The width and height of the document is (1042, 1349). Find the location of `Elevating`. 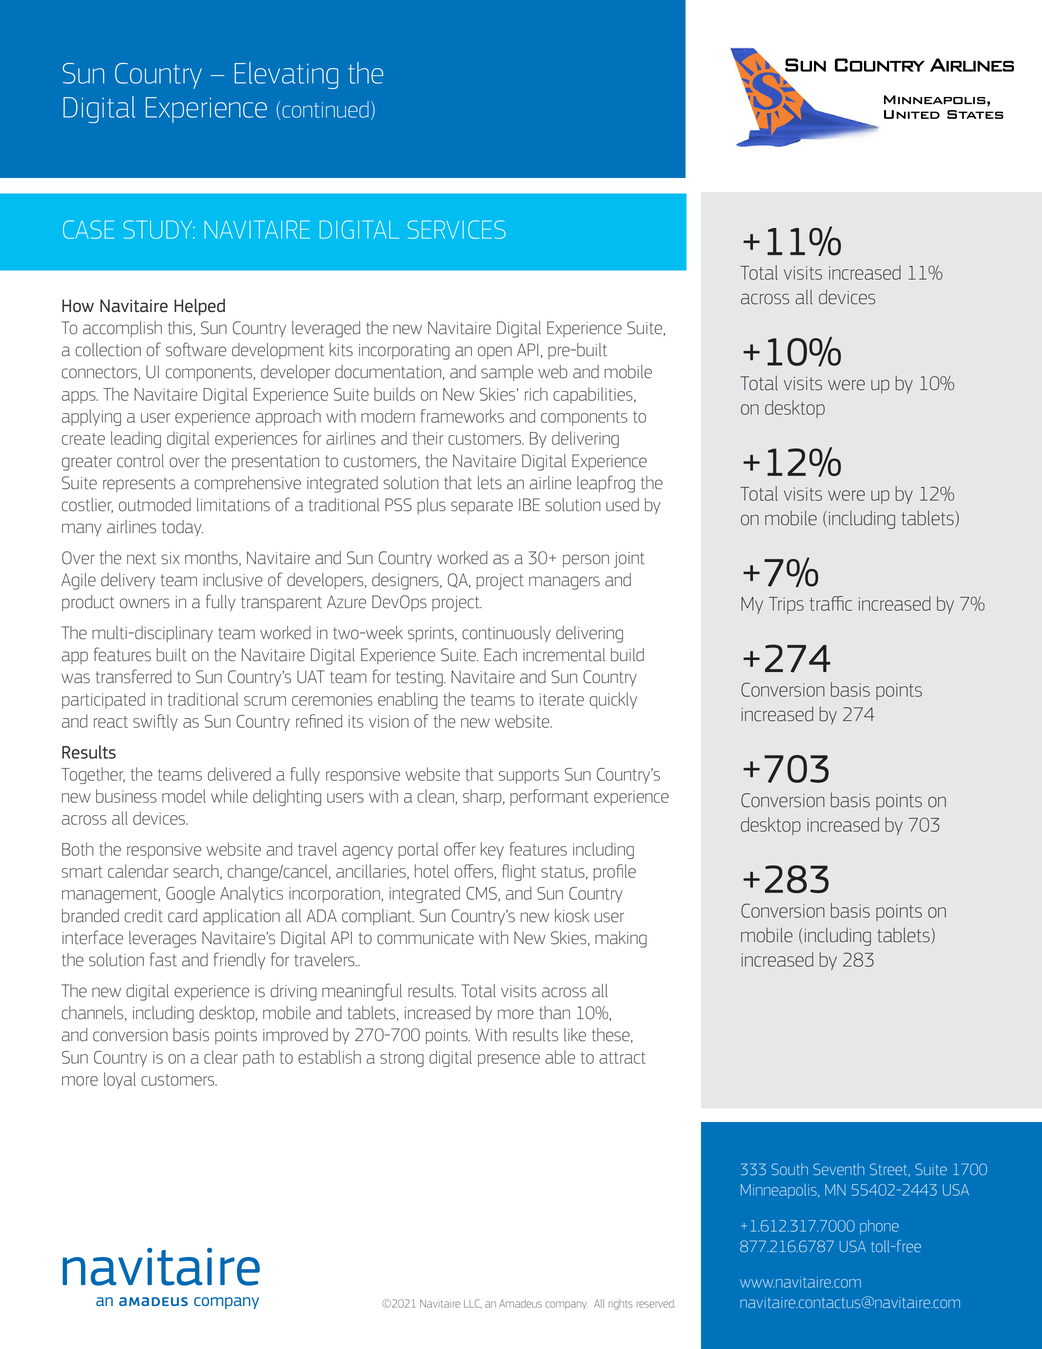

Elevating is located at coordinates (286, 75).
